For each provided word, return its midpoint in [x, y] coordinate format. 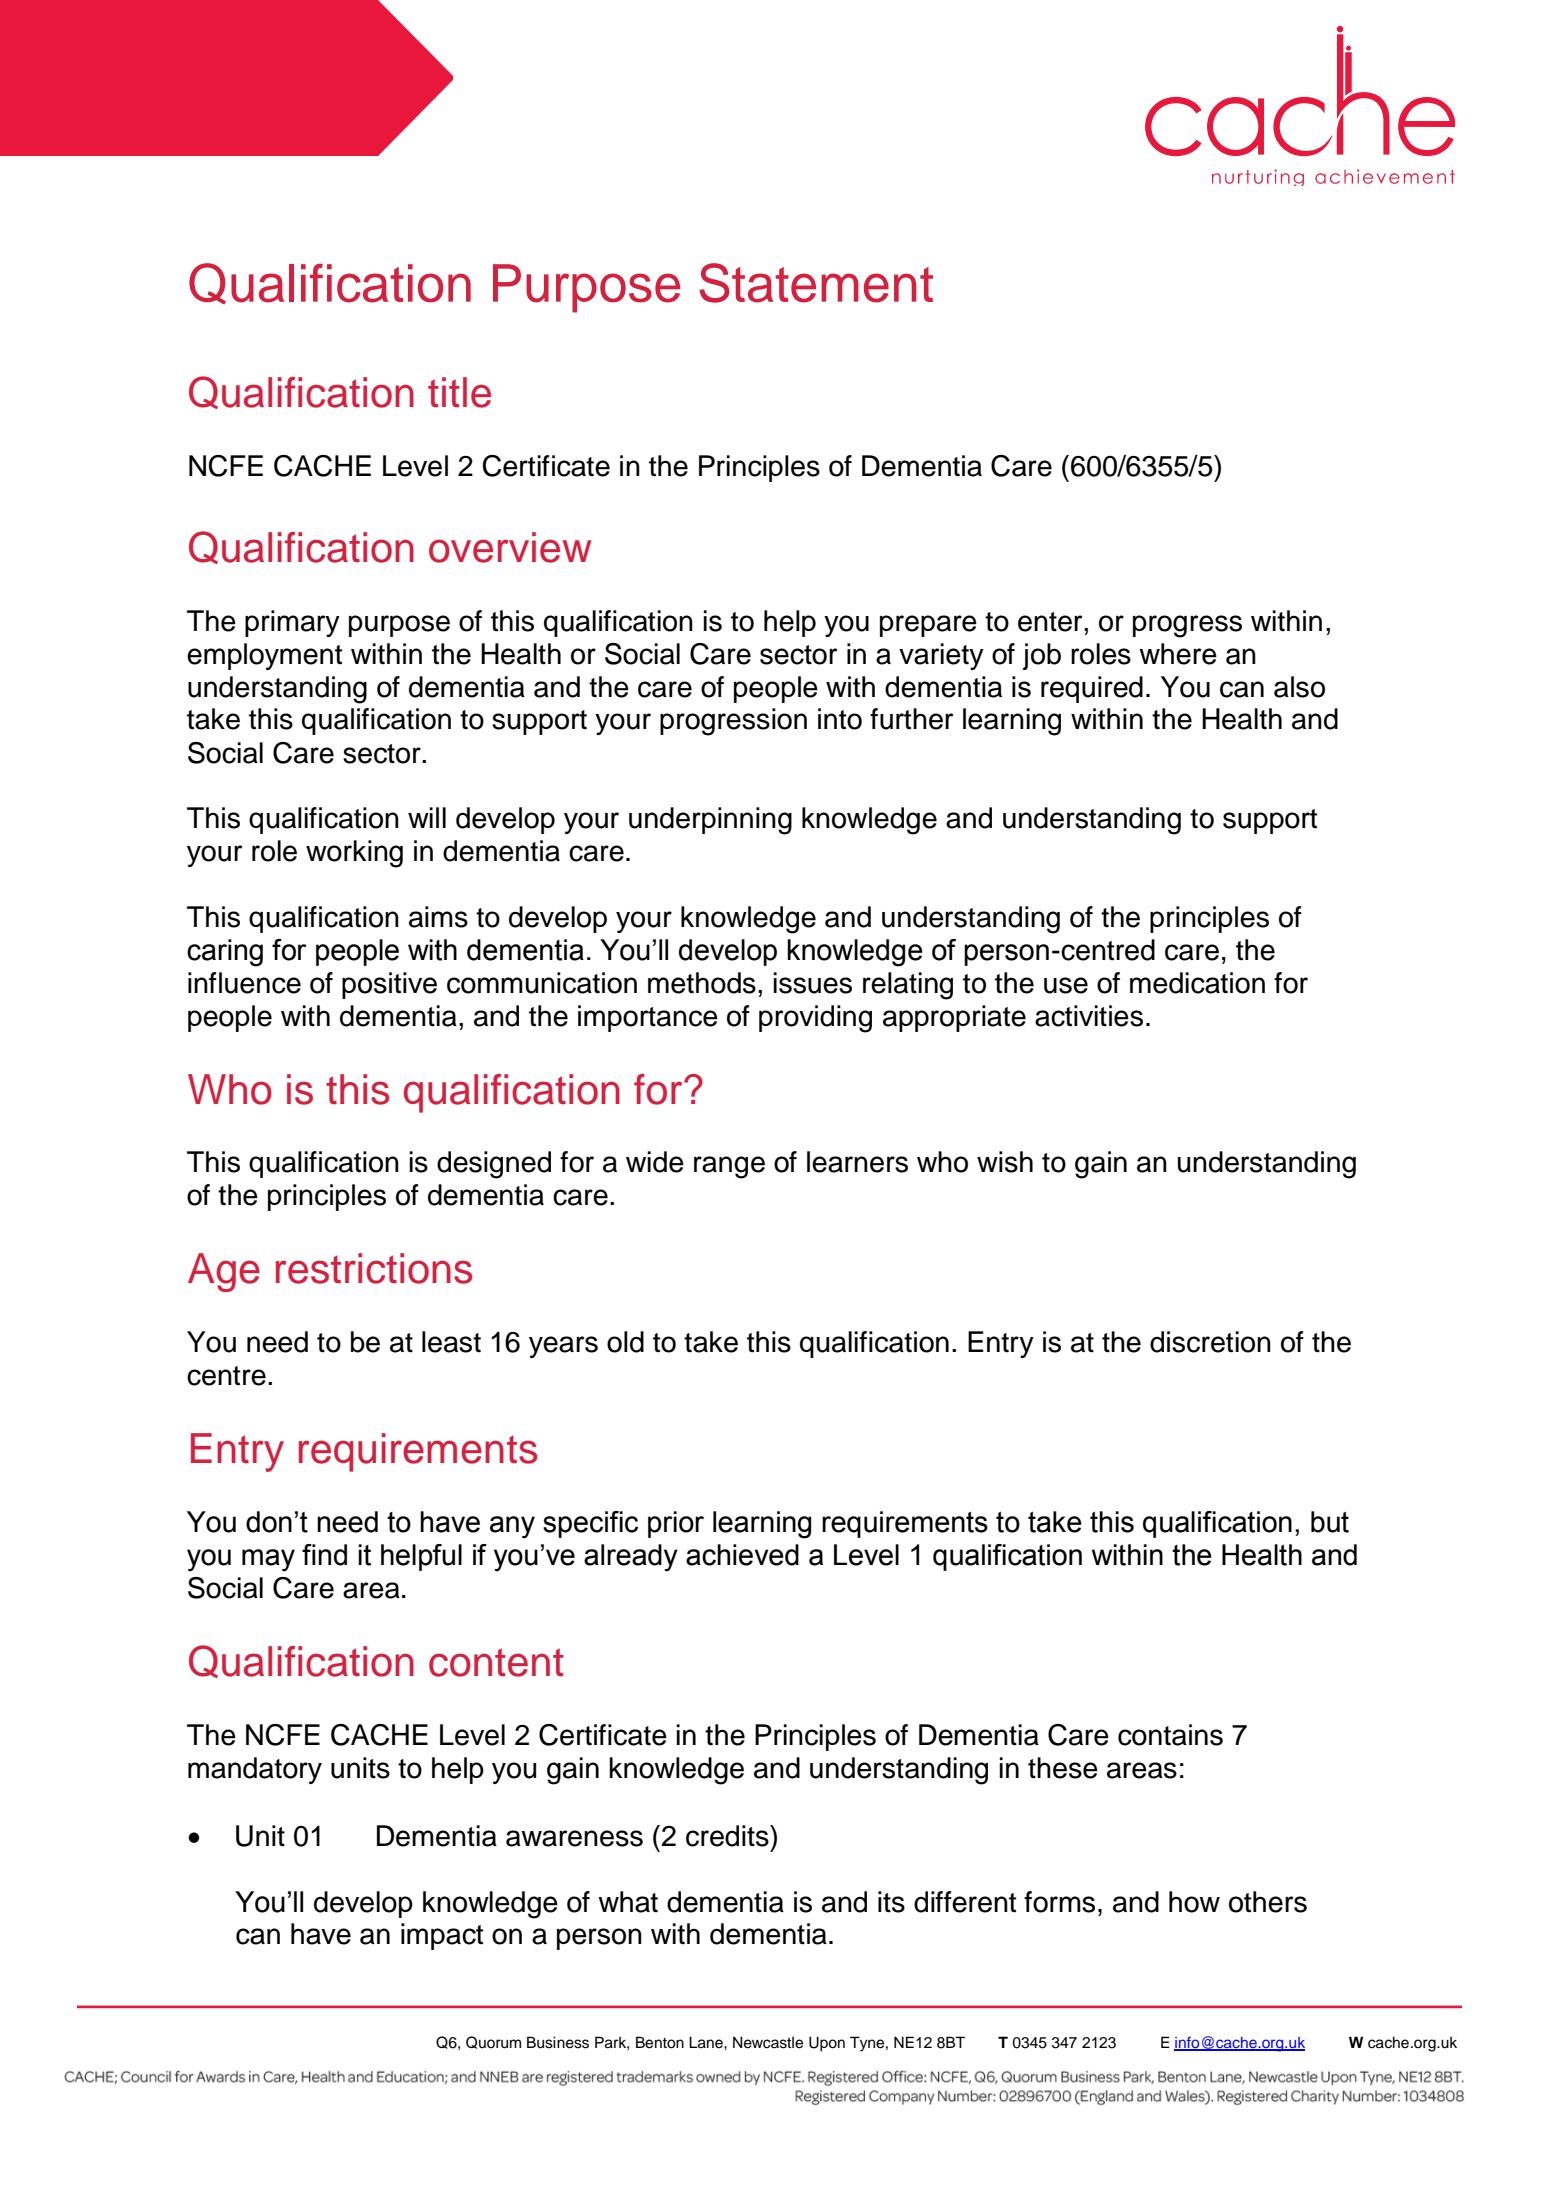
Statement [816, 283]
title [459, 392]
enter [1051, 622]
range [729, 1167]
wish [1005, 1162]
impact [442, 1936]
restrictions [374, 1268]
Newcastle [768, 2042]
